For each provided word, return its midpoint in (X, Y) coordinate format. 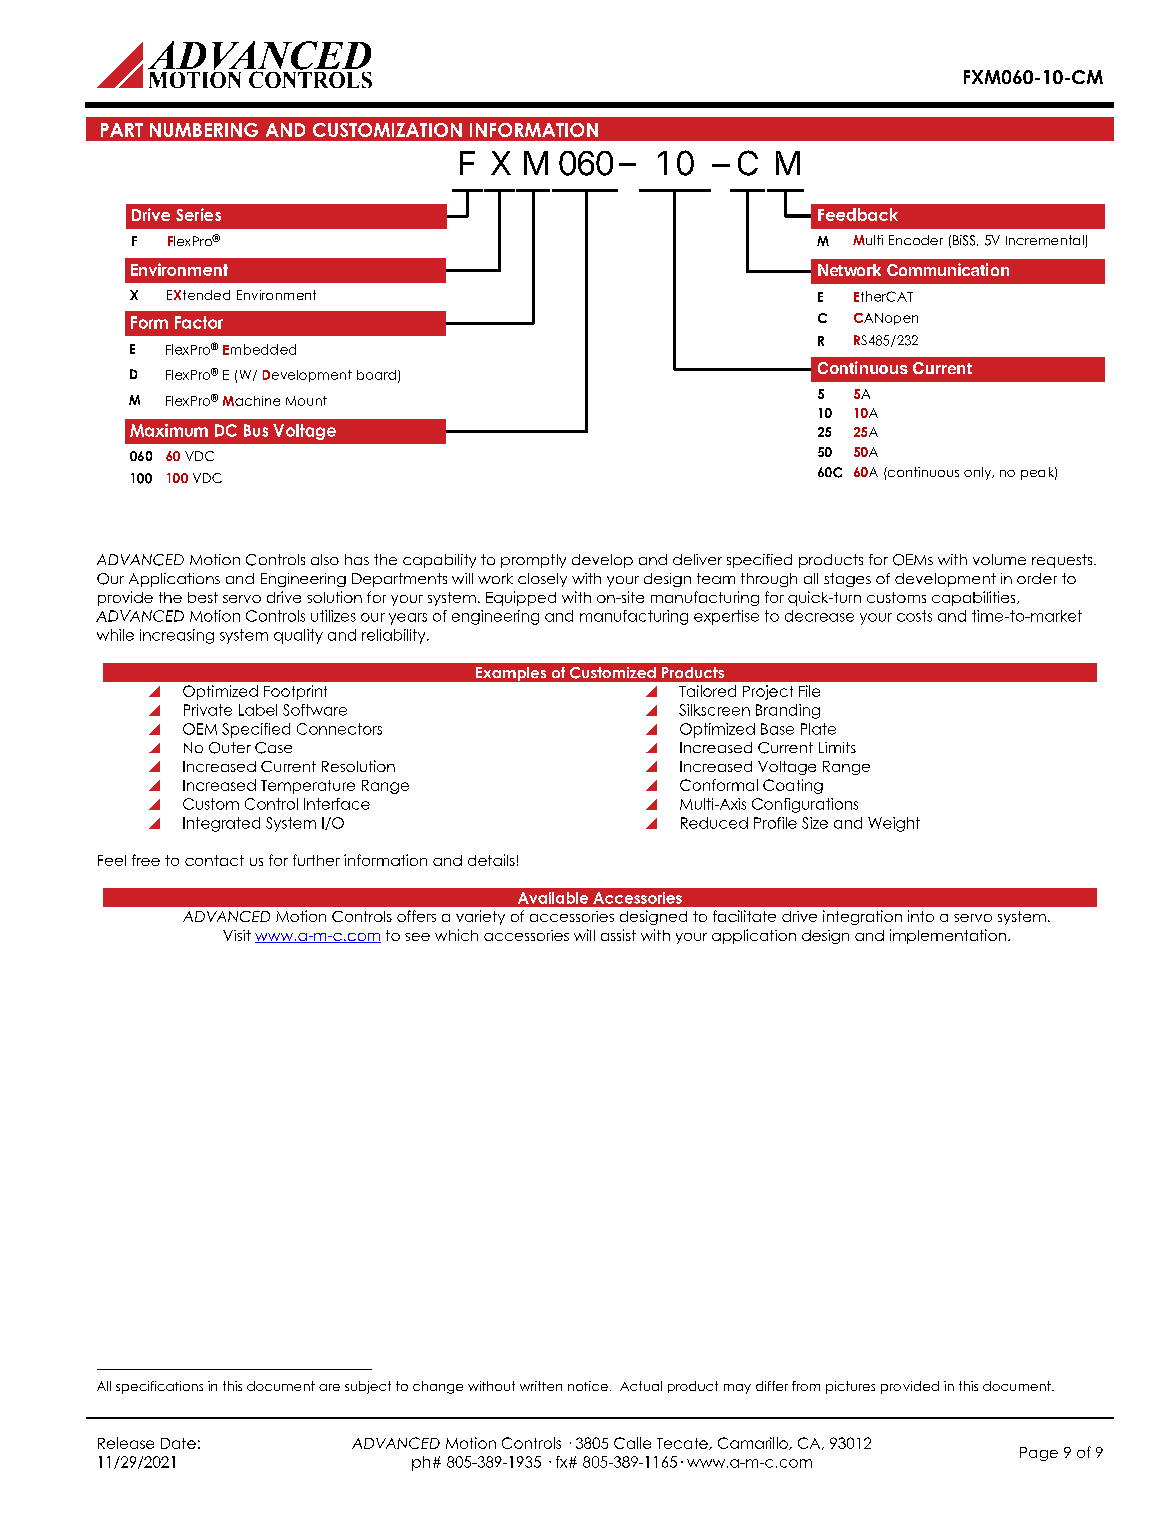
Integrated (221, 824)
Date (178, 1443)
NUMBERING (204, 130)
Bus (256, 430)
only (979, 473)
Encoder (916, 240)
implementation (948, 936)
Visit (237, 935)
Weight (894, 824)
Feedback (858, 214)
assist (618, 935)
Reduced (714, 823)
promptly (533, 561)
